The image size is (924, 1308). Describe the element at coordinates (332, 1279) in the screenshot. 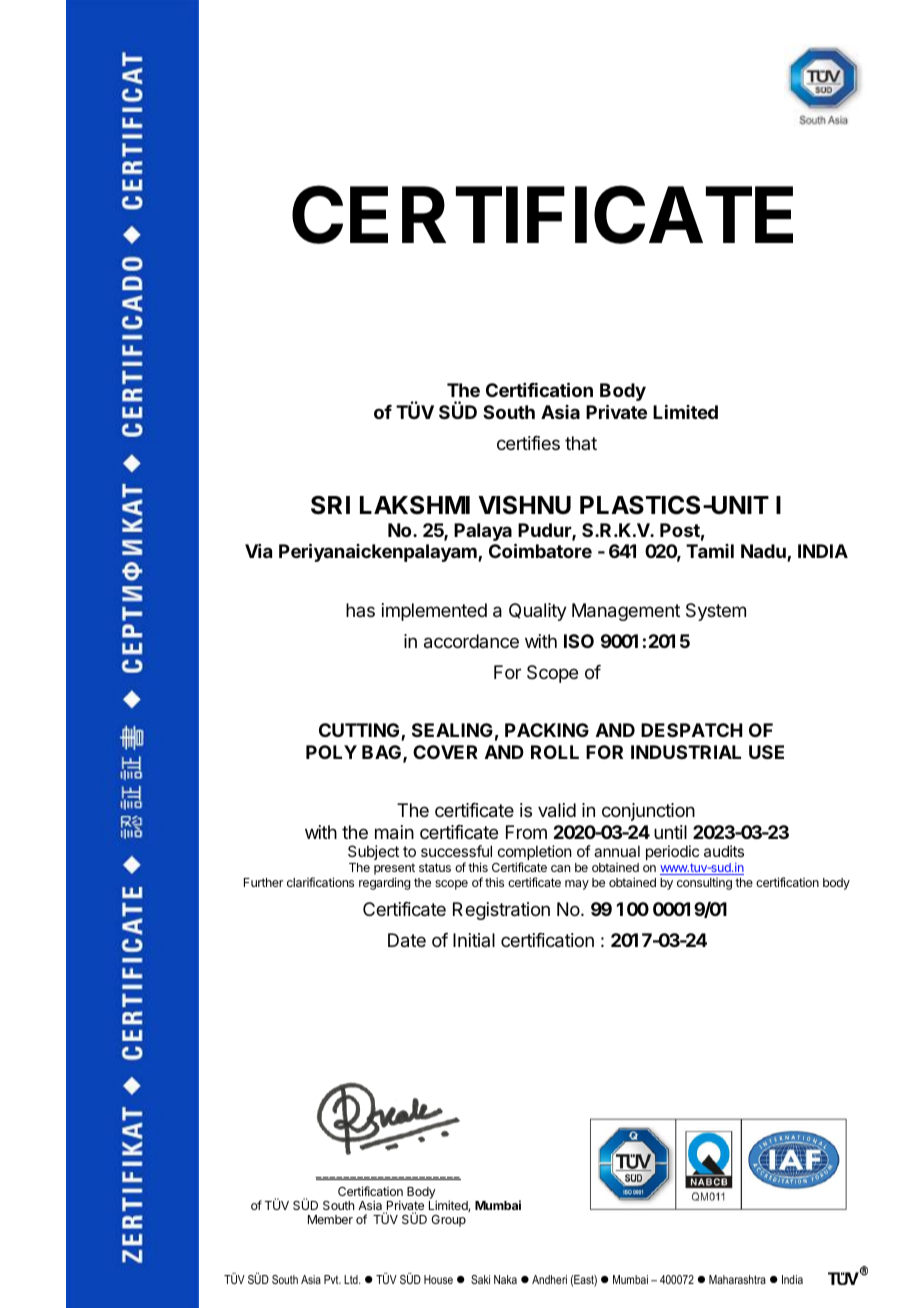

I see `Pvt` at that location.
